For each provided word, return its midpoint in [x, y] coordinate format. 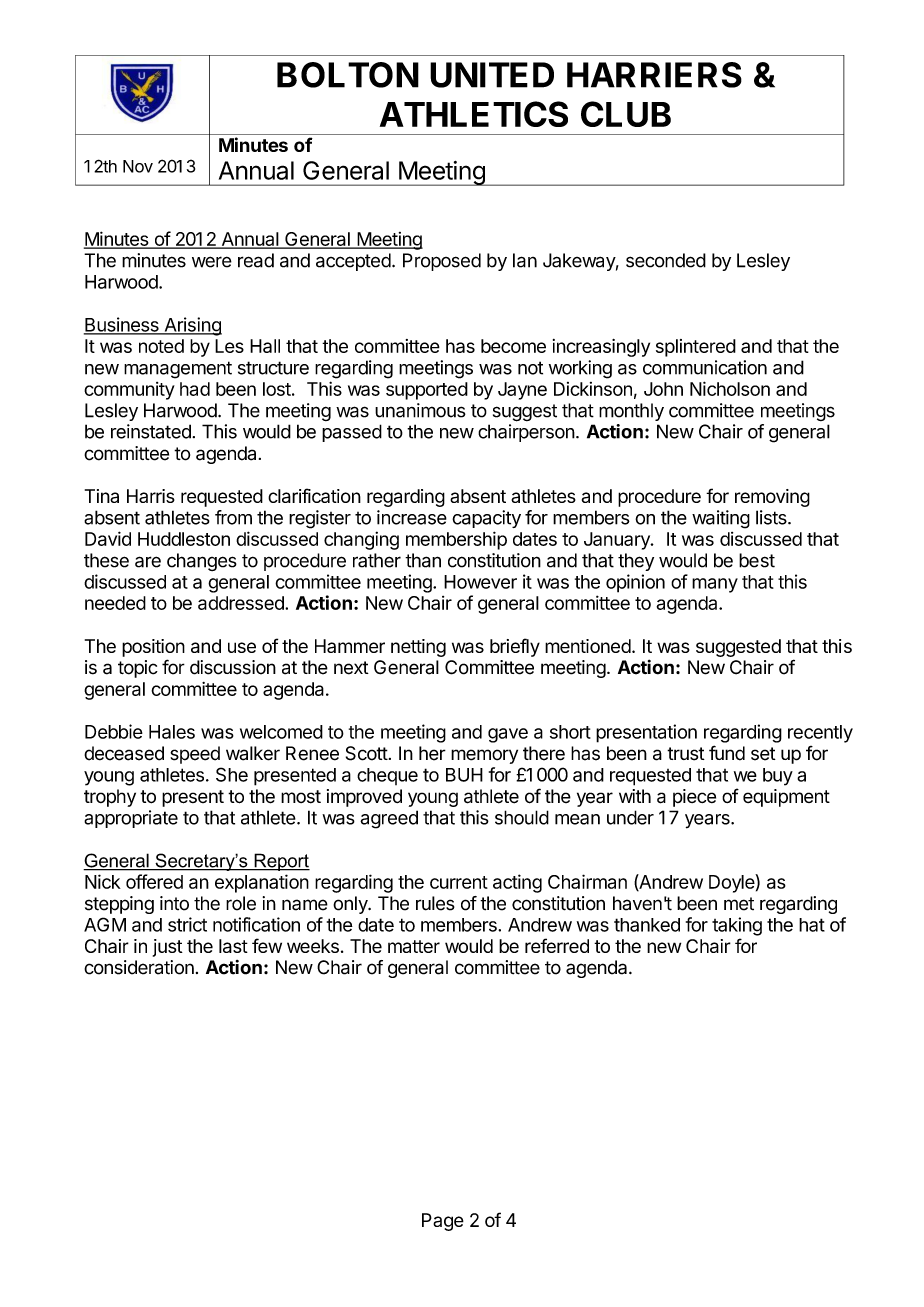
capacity [486, 519]
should [522, 817]
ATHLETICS [474, 114]
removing [772, 498]
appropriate [131, 819]
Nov [138, 166]
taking [737, 926]
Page [443, 1222]
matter [414, 946]
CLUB [626, 114]
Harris [151, 496]
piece [694, 798]
